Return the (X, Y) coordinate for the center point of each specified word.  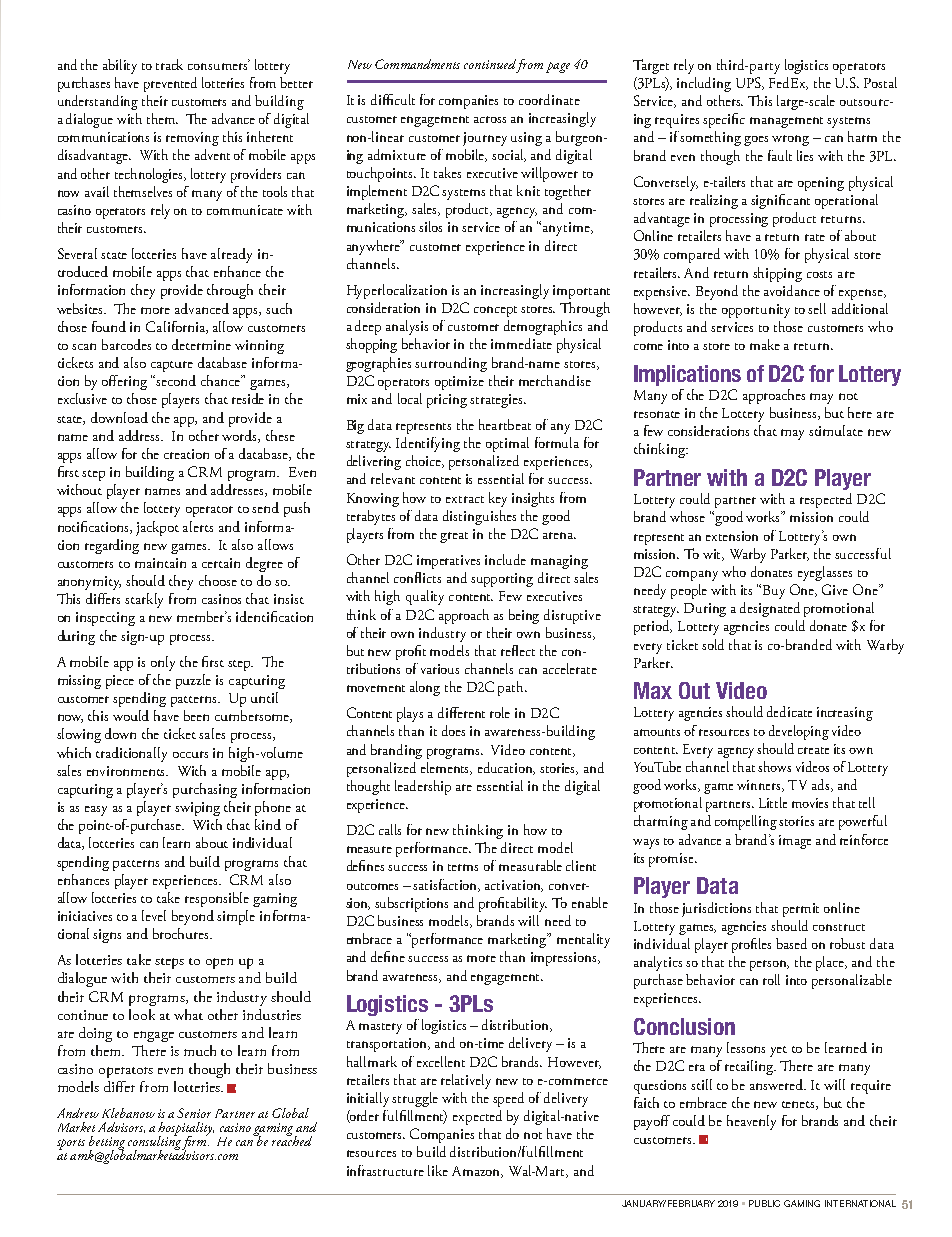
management (786, 122)
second (176, 380)
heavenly (751, 1122)
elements (446, 768)
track (169, 64)
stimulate (836, 430)
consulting (154, 1143)
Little (773, 802)
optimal (507, 444)
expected (477, 1117)
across (490, 119)
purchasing (205, 790)
